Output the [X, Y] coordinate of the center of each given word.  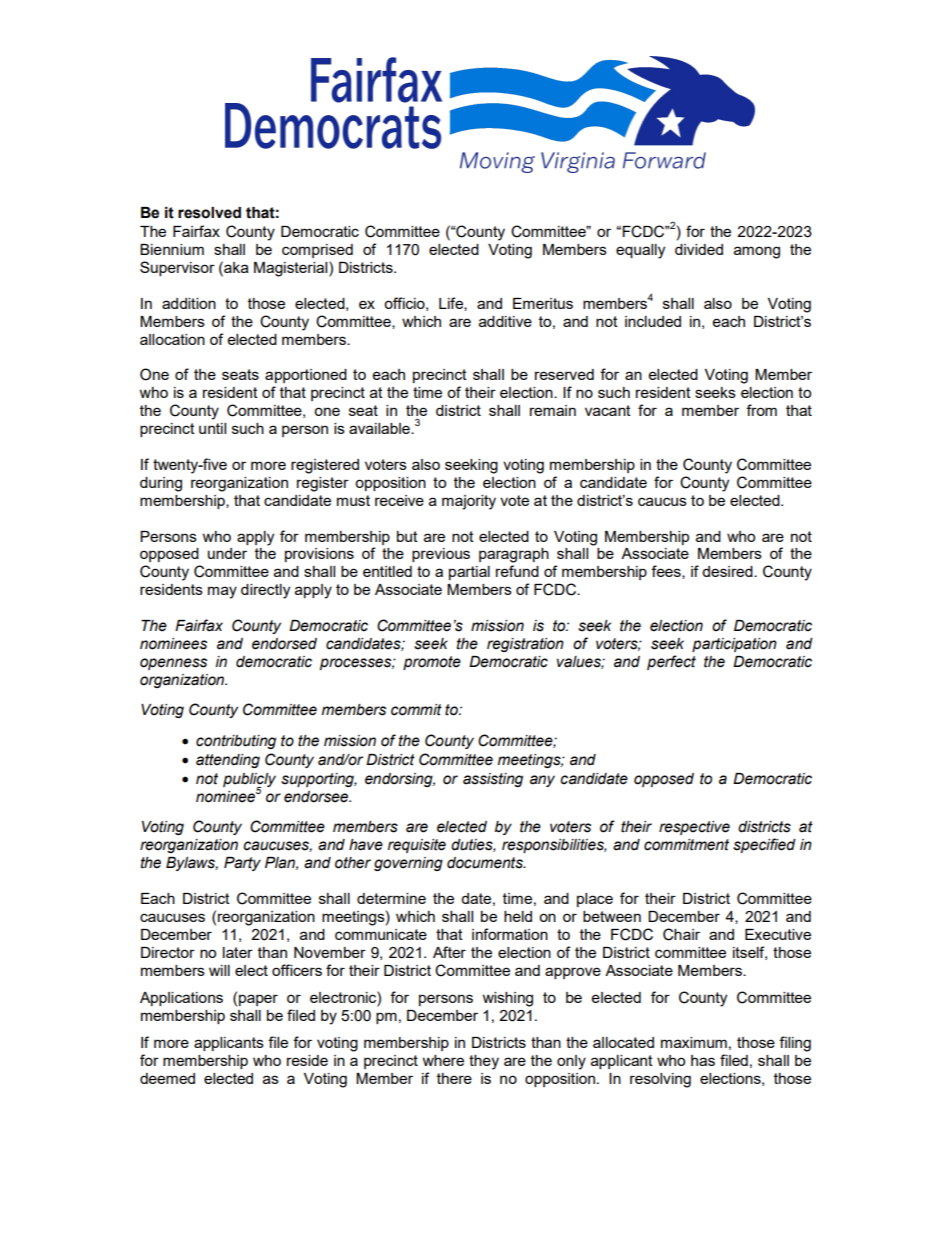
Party [242, 864]
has [703, 1060]
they [484, 1062]
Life [452, 304]
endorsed [284, 644]
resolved [209, 213]
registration [525, 645]
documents [486, 863]
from [761, 410]
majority [469, 502]
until [212, 428]
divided [699, 249]
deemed [167, 1078]
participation [734, 645]
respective [694, 828]
